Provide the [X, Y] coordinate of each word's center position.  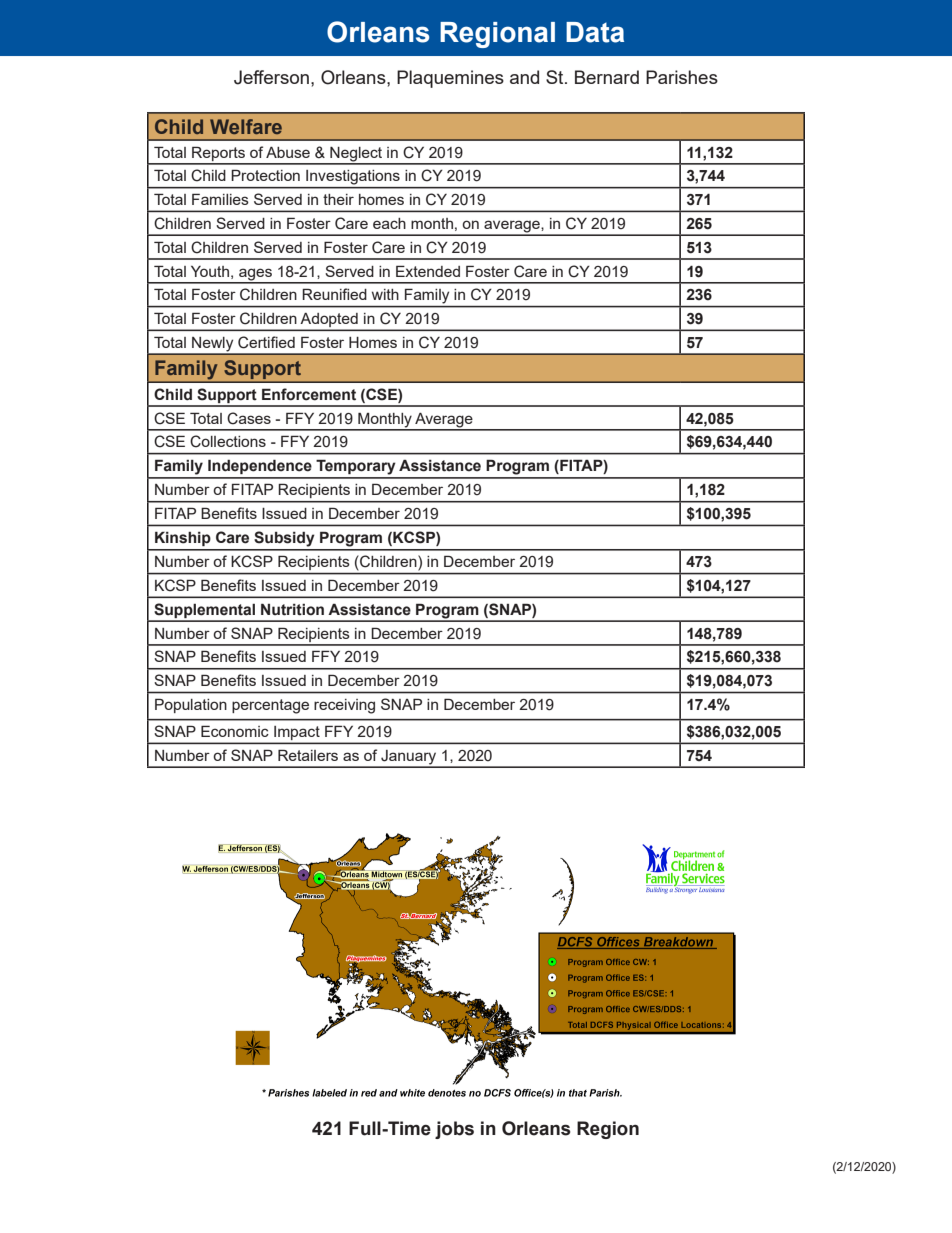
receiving [344, 706]
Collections [228, 441]
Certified [266, 342]
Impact [297, 734]
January [409, 758]
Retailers [308, 755]
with [385, 294]
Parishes [682, 77]
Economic [235, 731]
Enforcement [309, 394]
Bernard [607, 77]
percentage [270, 706]
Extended [428, 271]
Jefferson [271, 77]
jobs [454, 1130]
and [524, 77]
